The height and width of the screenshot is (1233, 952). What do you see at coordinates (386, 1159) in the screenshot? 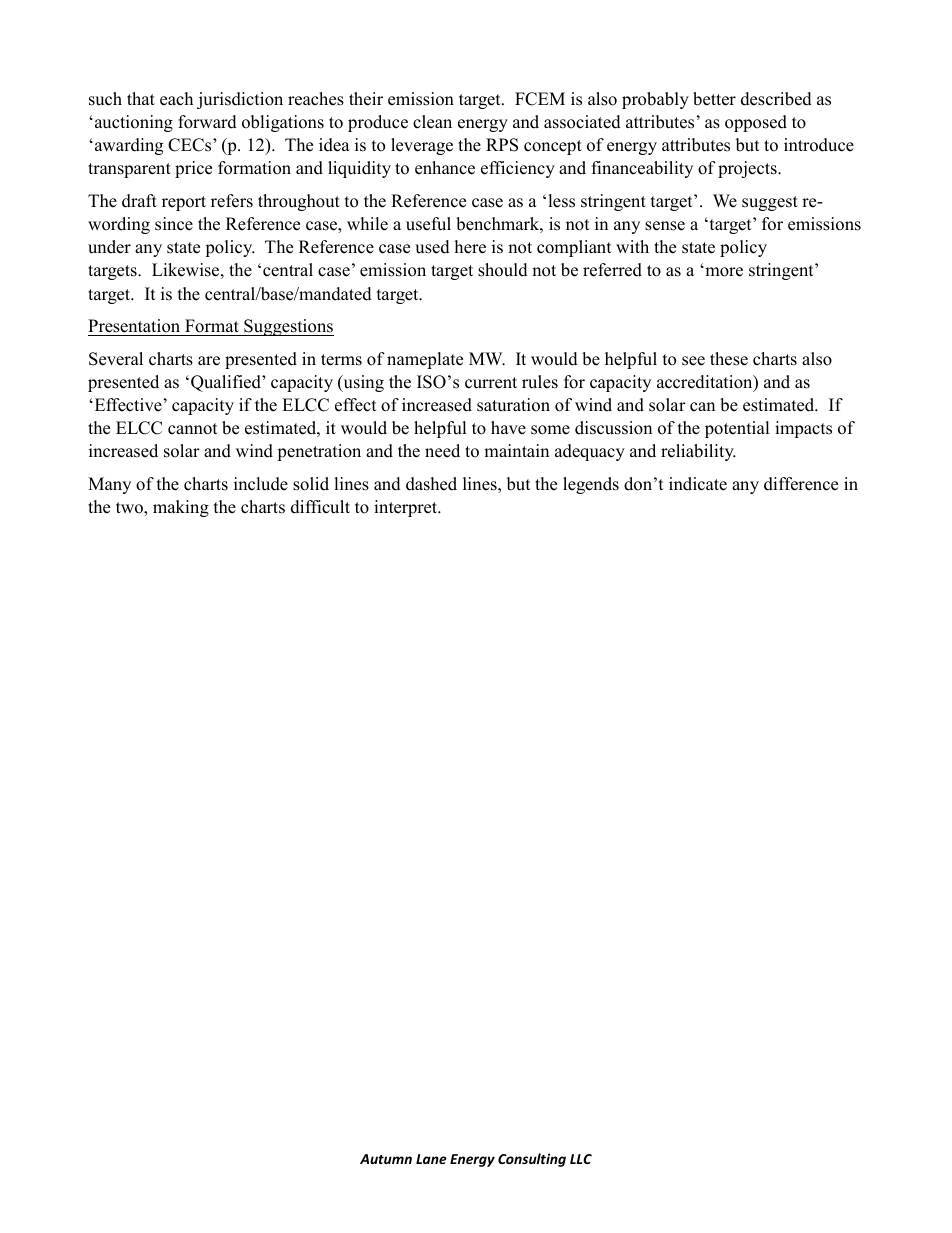
I see `Autumn` at bounding box center [386, 1159].
